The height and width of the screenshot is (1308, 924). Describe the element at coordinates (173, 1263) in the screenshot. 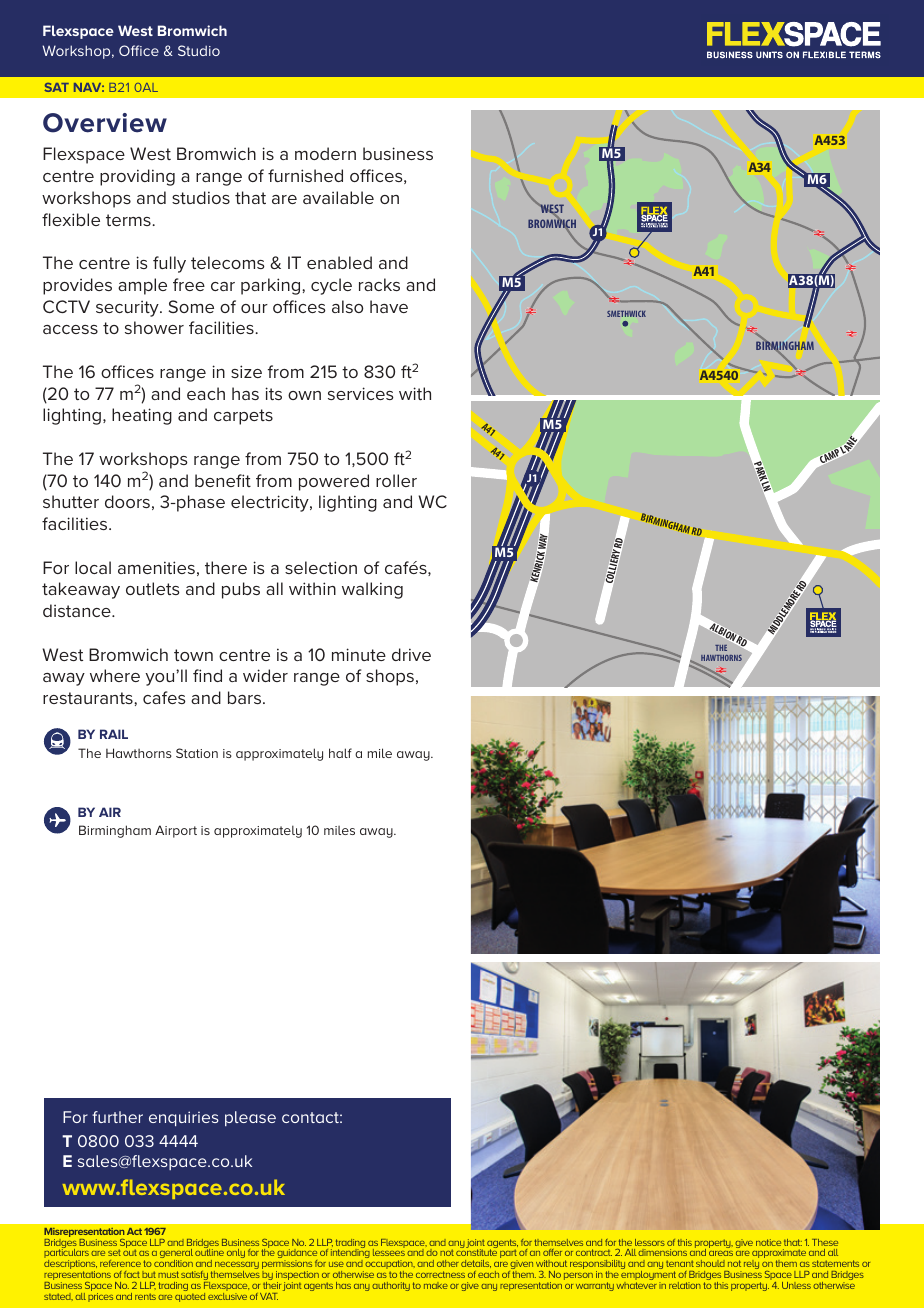

I see `condition` at that location.
